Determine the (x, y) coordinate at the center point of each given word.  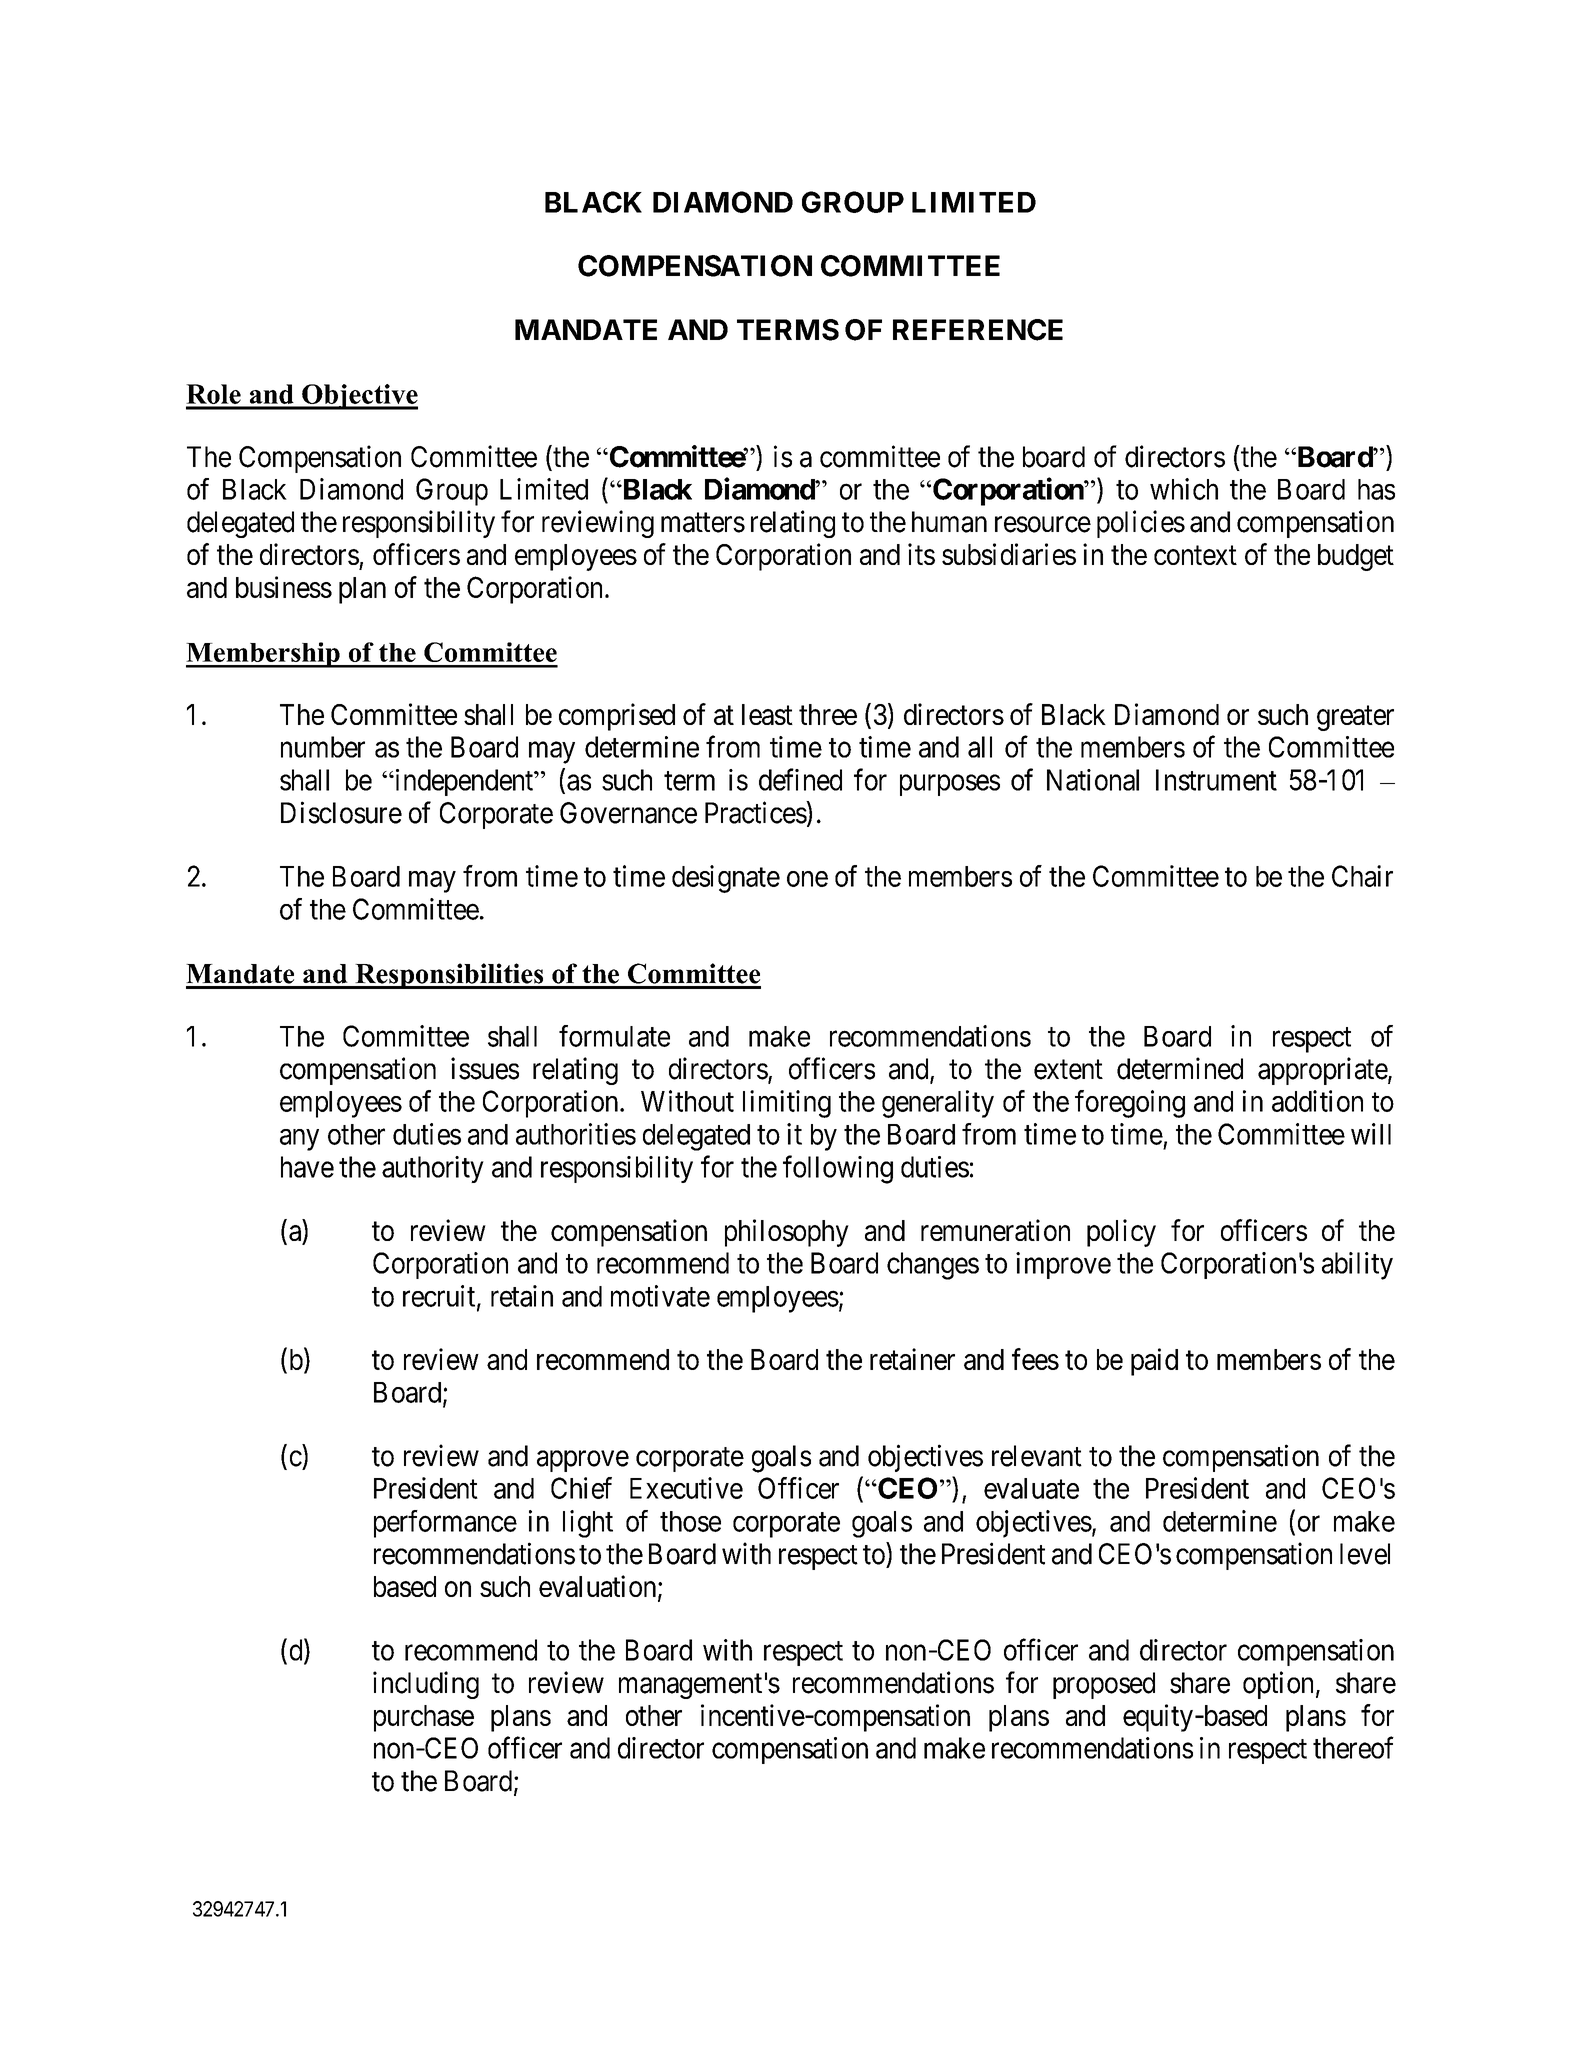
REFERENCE (978, 330)
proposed (1104, 1685)
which (1184, 489)
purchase (424, 1718)
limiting (787, 1104)
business (284, 587)
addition (1317, 1101)
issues (485, 1068)
